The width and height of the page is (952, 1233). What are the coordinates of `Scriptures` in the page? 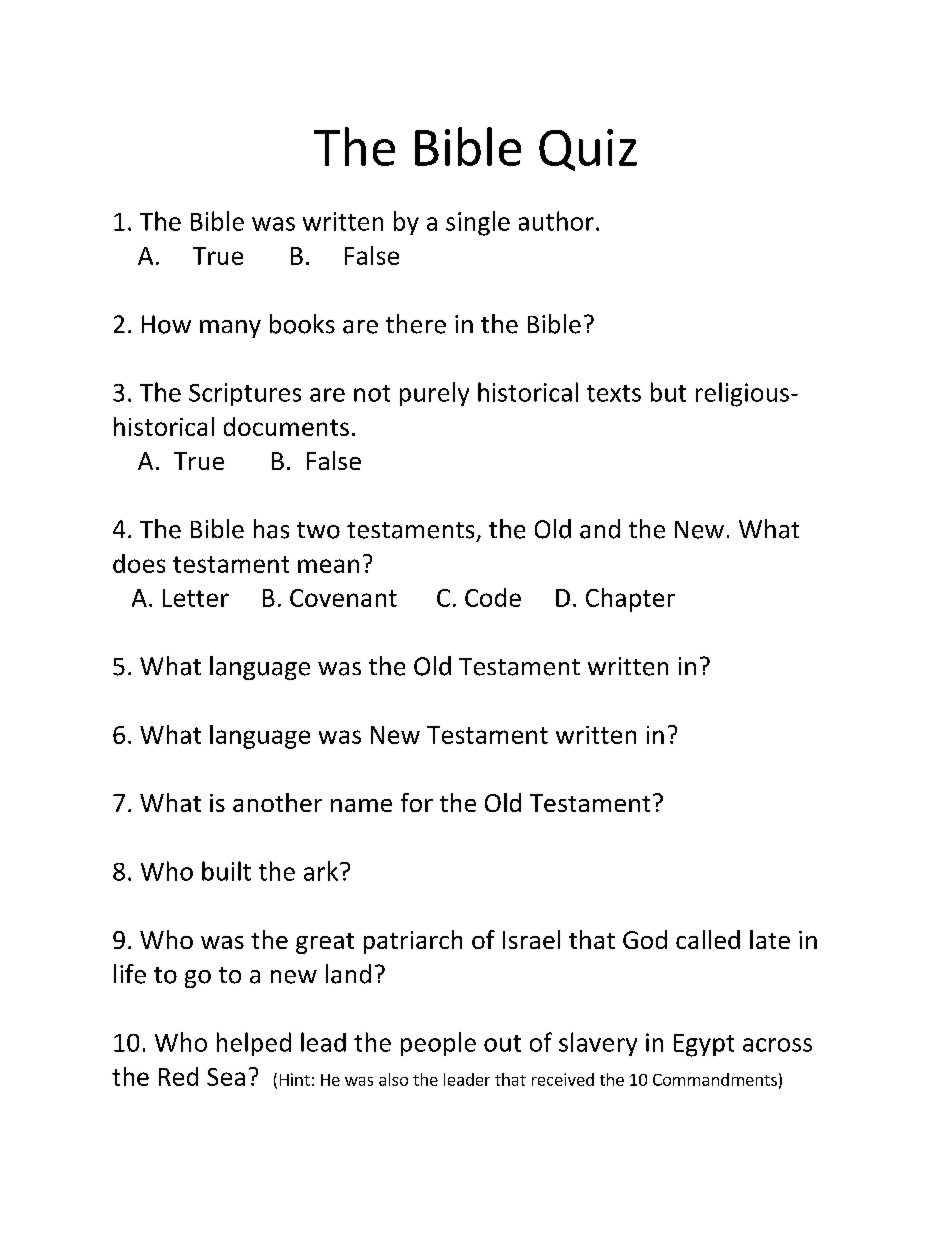 It's located at (245, 394).
